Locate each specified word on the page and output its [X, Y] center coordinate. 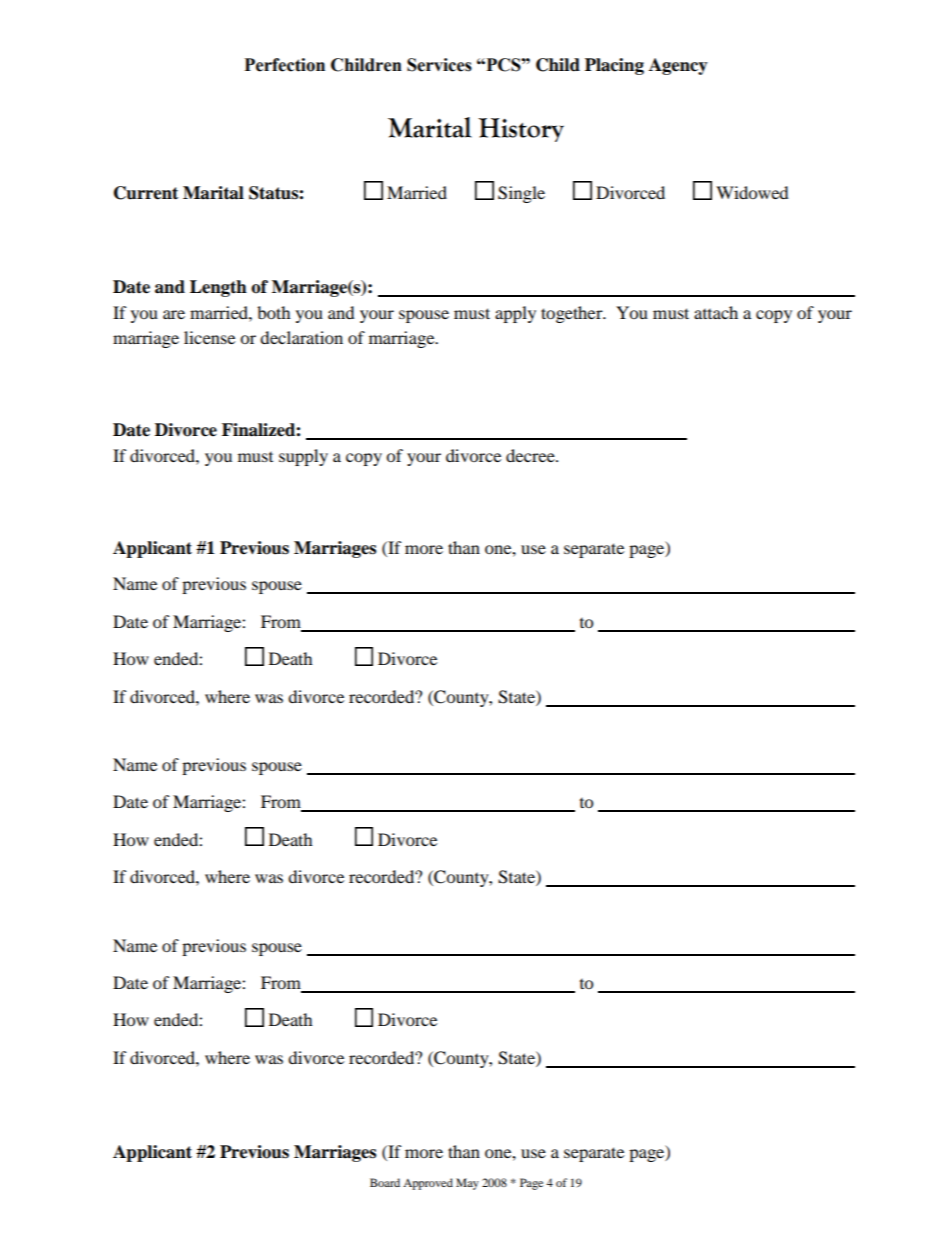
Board [385, 1182]
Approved [428, 1184]
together [573, 314]
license [209, 337]
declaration [301, 337]
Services [439, 65]
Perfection [285, 65]
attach [716, 312]
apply [515, 314]
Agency [678, 66]
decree [531, 455]
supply [303, 457]
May [467, 1184]
